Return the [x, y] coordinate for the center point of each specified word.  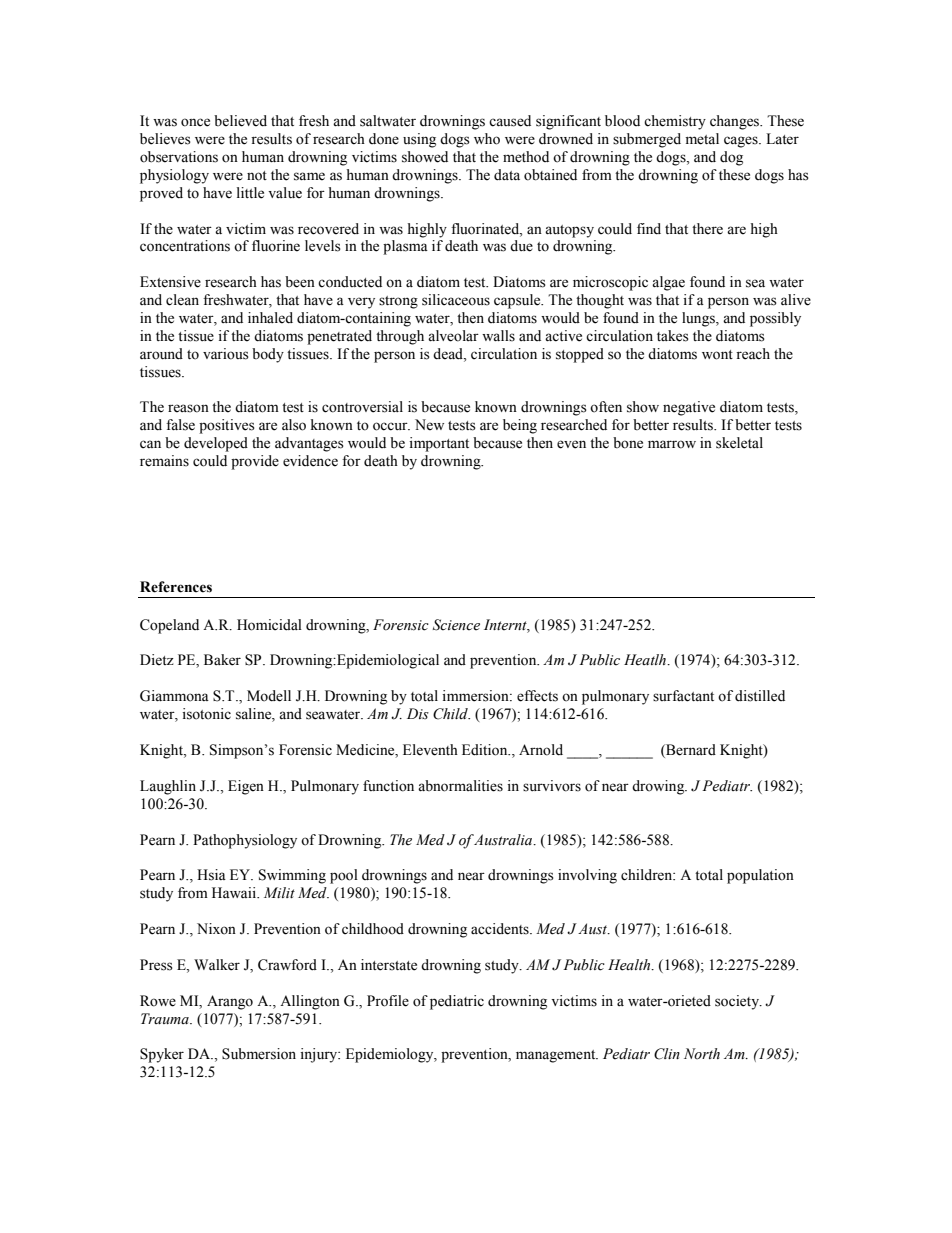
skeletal [739, 443]
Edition [486, 750]
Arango [230, 1002]
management [557, 1056]
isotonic [206, 714]
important [439, 444]
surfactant [683, 696]
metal [702, 139]
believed [240, 121]
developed [216, 444]
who [487, 139]
